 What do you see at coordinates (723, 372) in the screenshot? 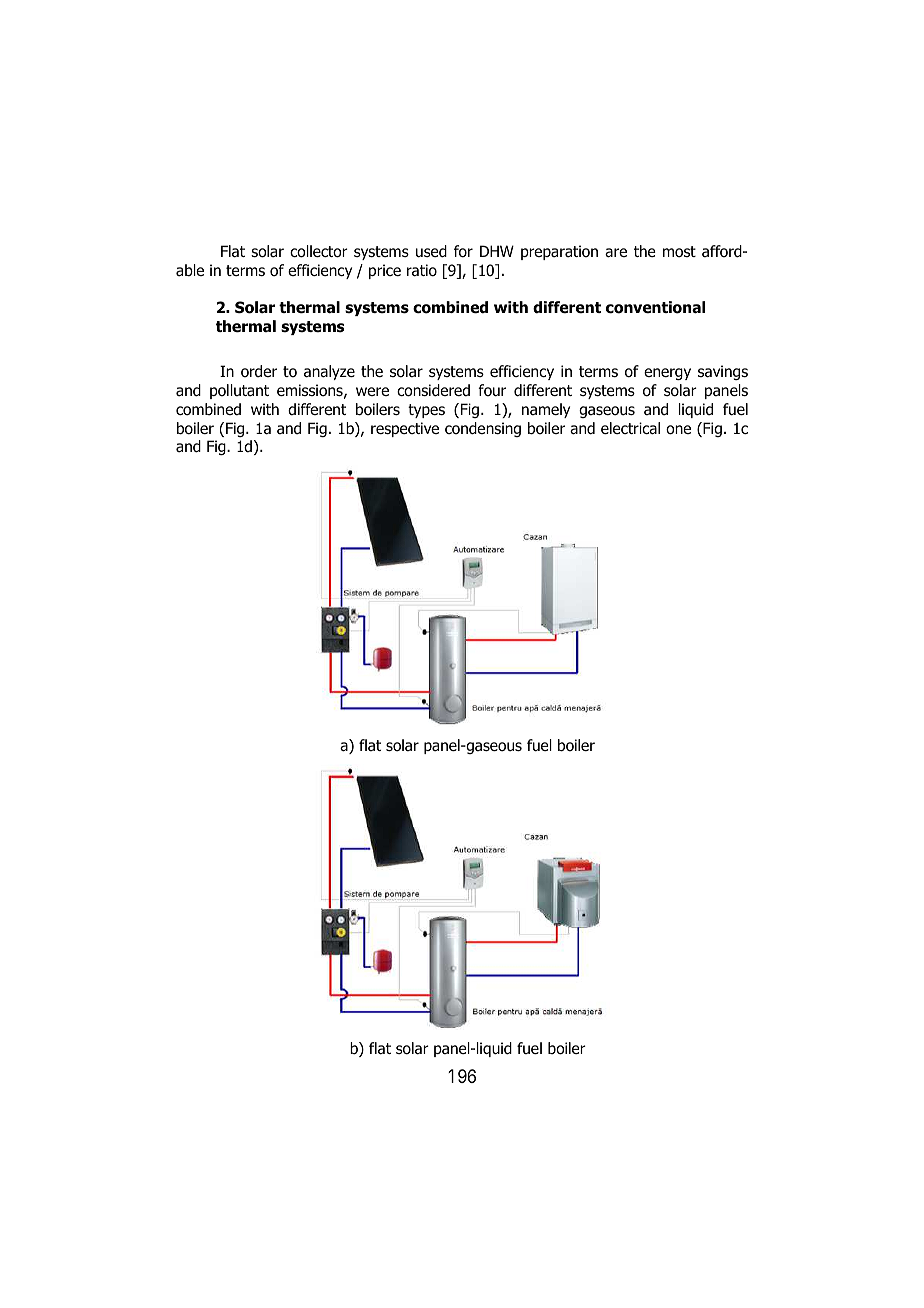
I see `savings` at bounding box center [723, 372].
